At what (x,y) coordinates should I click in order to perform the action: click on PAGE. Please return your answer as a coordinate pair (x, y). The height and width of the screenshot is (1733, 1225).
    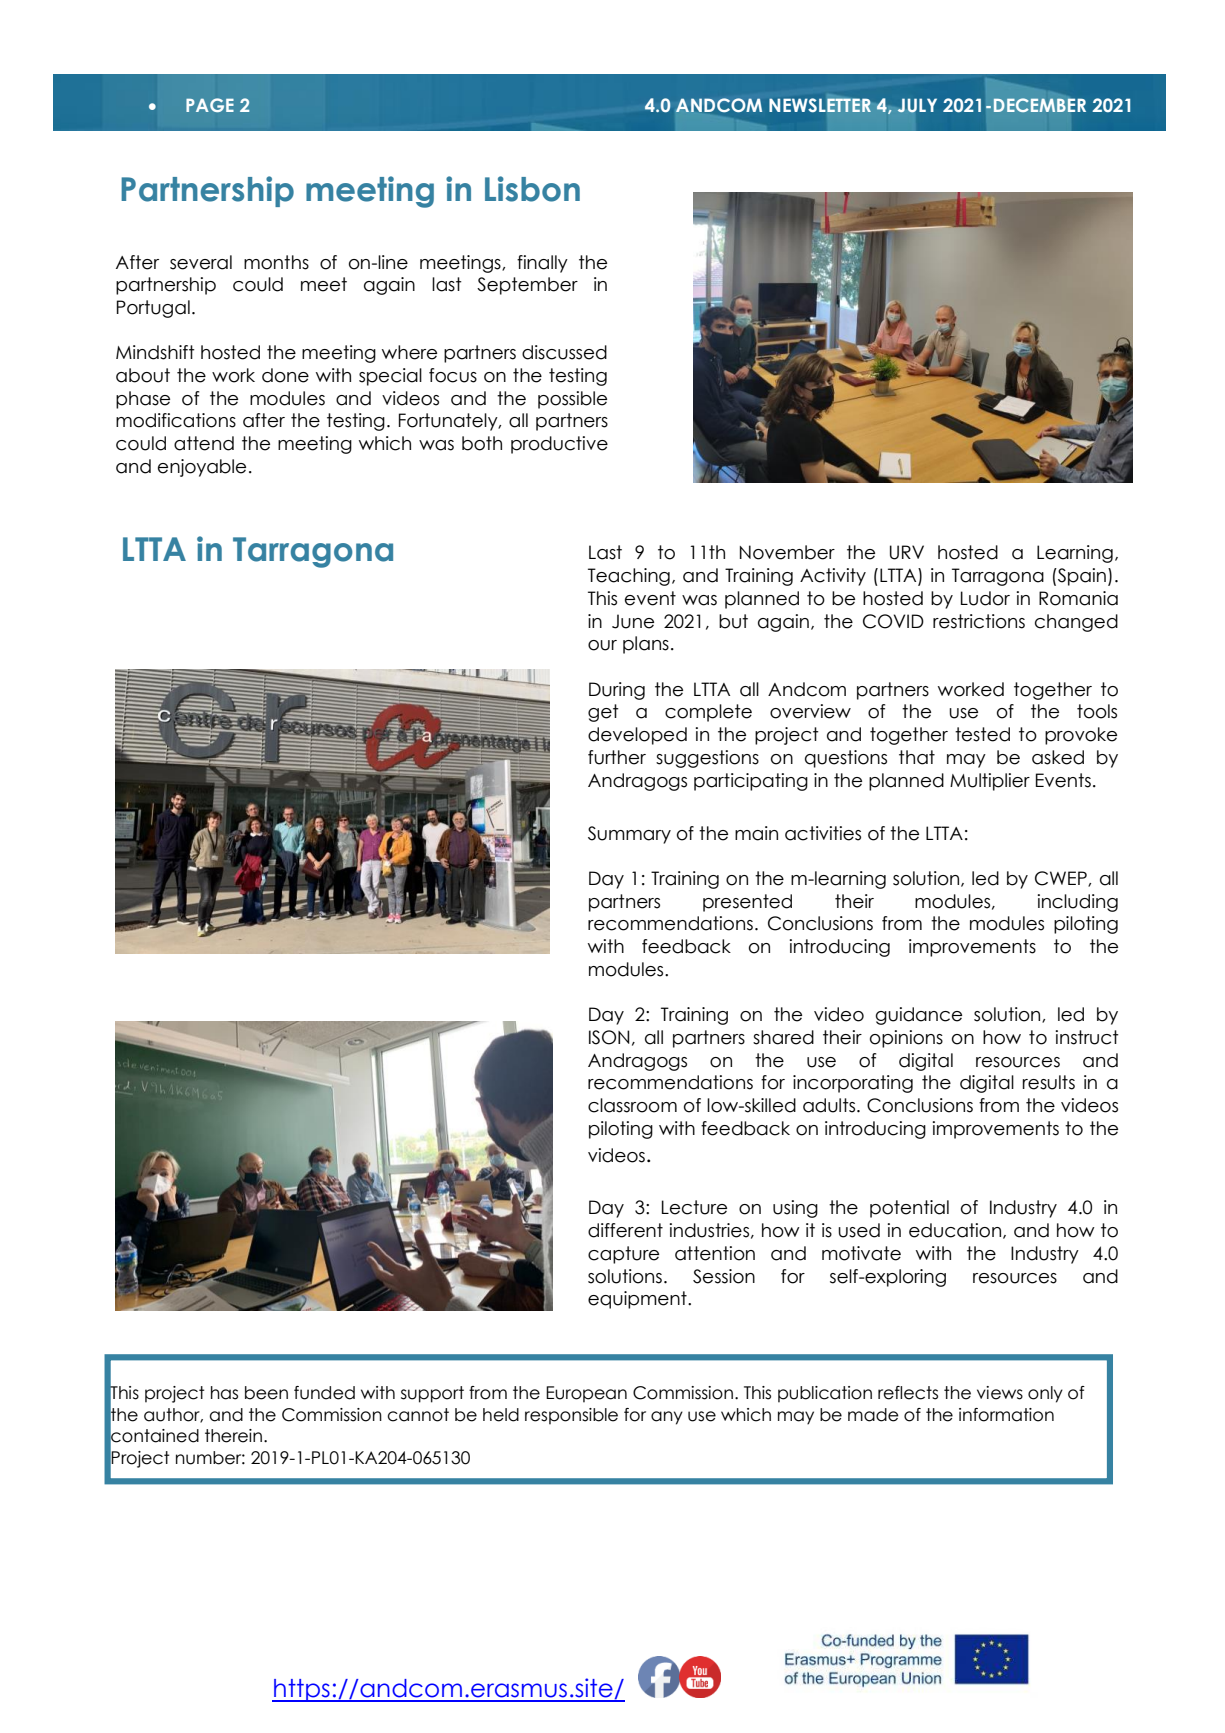
    Looking at the image, I should click on (210, 105).
